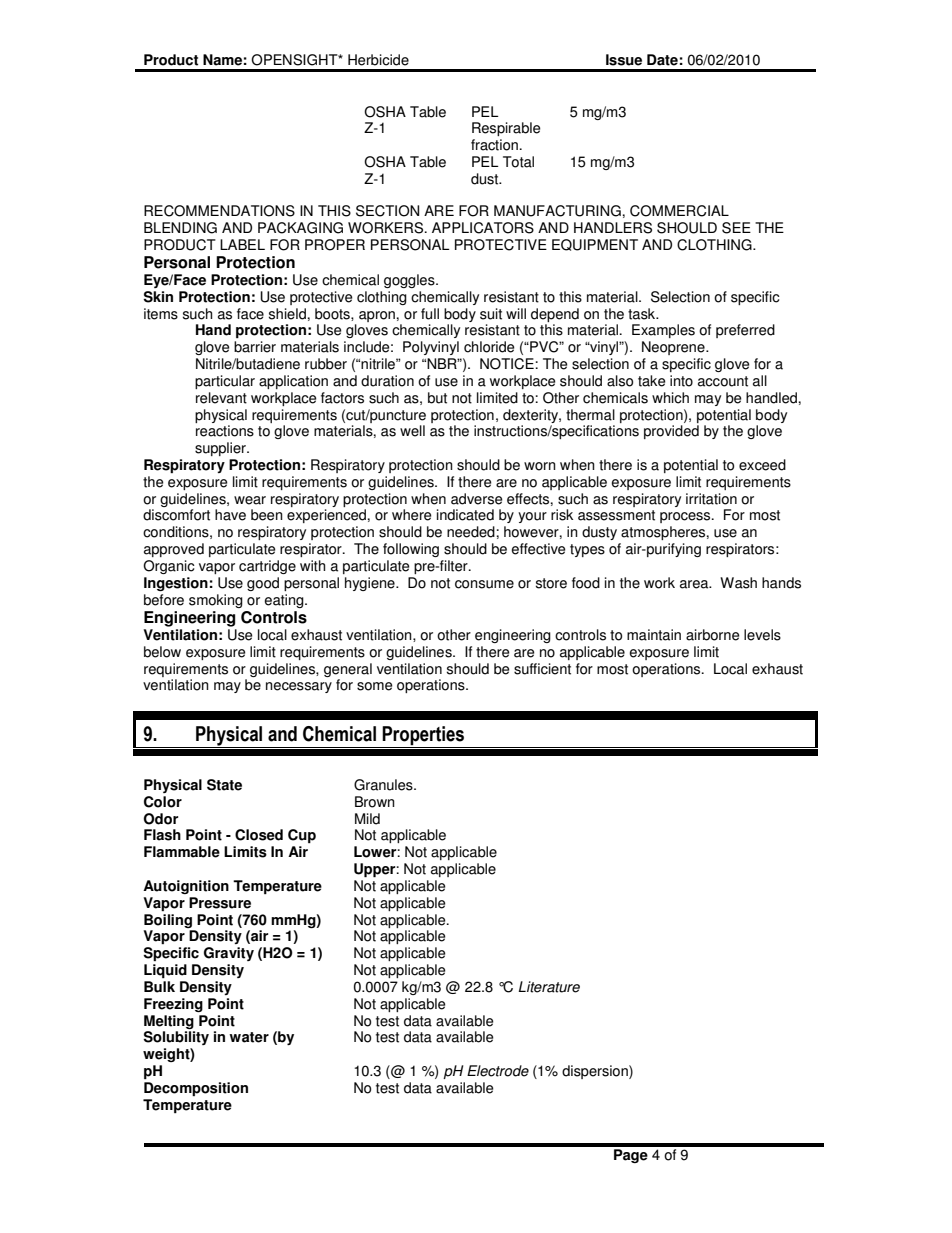 The image size is (952, 1233). Describe the element at coordinates (662, 60) in the document. I see `Date` at that location.
